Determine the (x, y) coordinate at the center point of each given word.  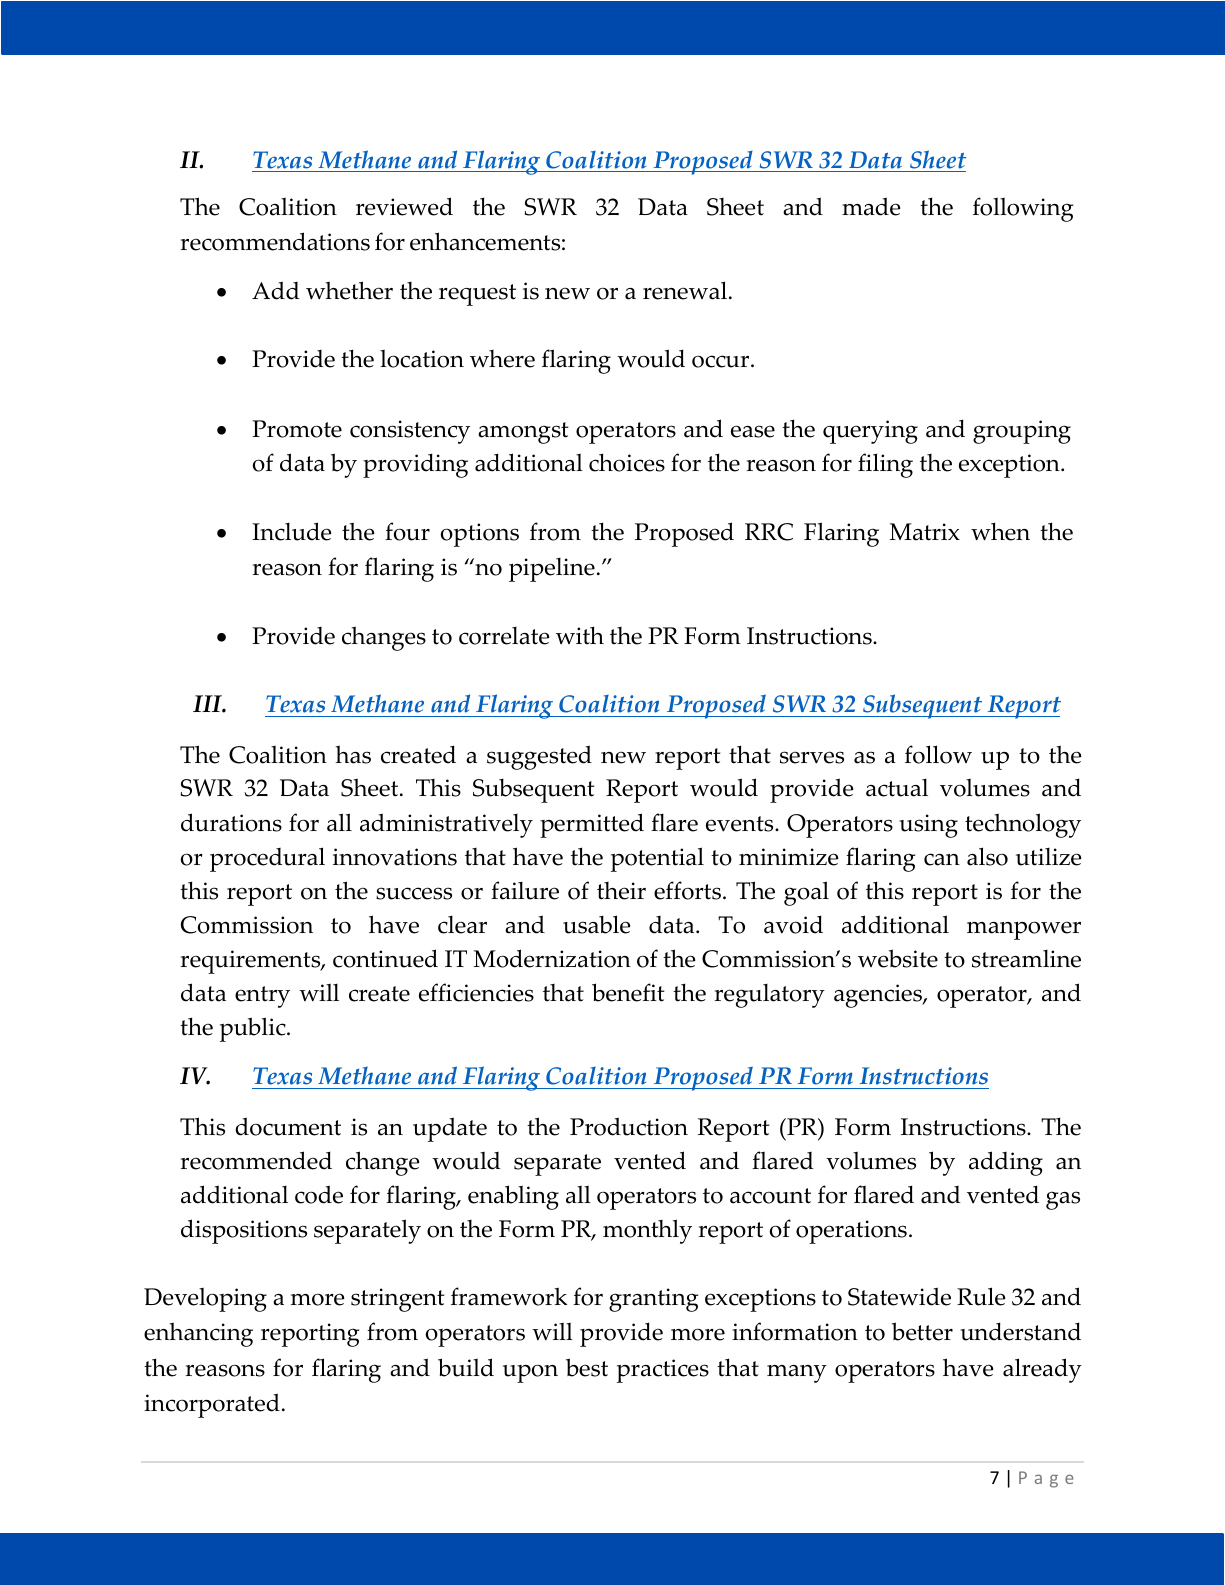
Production (629, 1126)
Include (292, 531)
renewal (686, 290)
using (928, 826)
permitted (592, 825)
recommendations (275, 241)
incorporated (212, 1405)
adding (1006, 1163)
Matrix (924, 532)
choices (627, 462)
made (871, 206)
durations (231, 822)
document (288, 1126)
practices (663, 1371)
